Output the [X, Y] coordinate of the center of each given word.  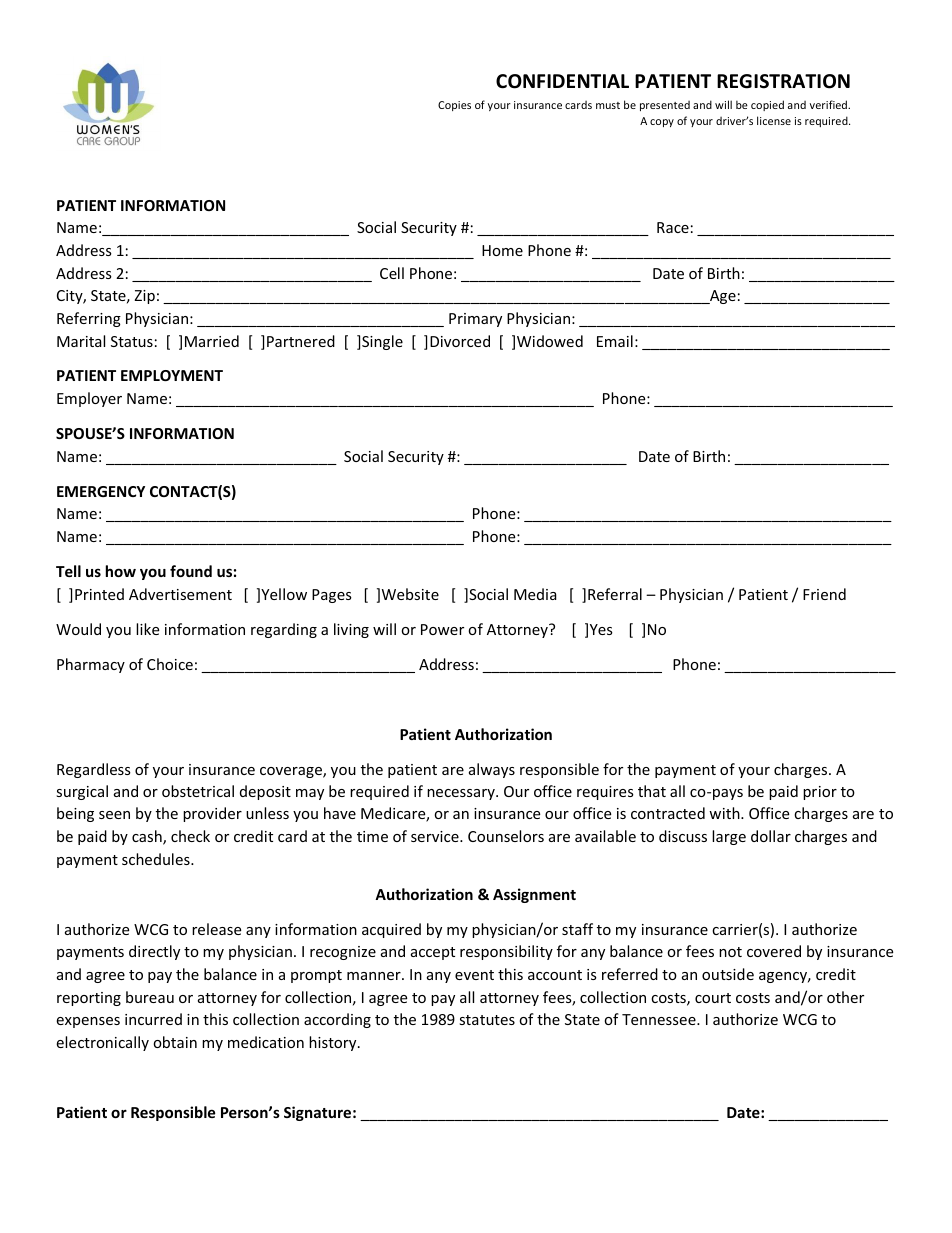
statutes [487, 1020]
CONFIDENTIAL [562, 81]
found [191, 571]
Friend [824, 594]
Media [535, 594]
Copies [454, 106]
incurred [153, 1019]
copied [767, 105]
